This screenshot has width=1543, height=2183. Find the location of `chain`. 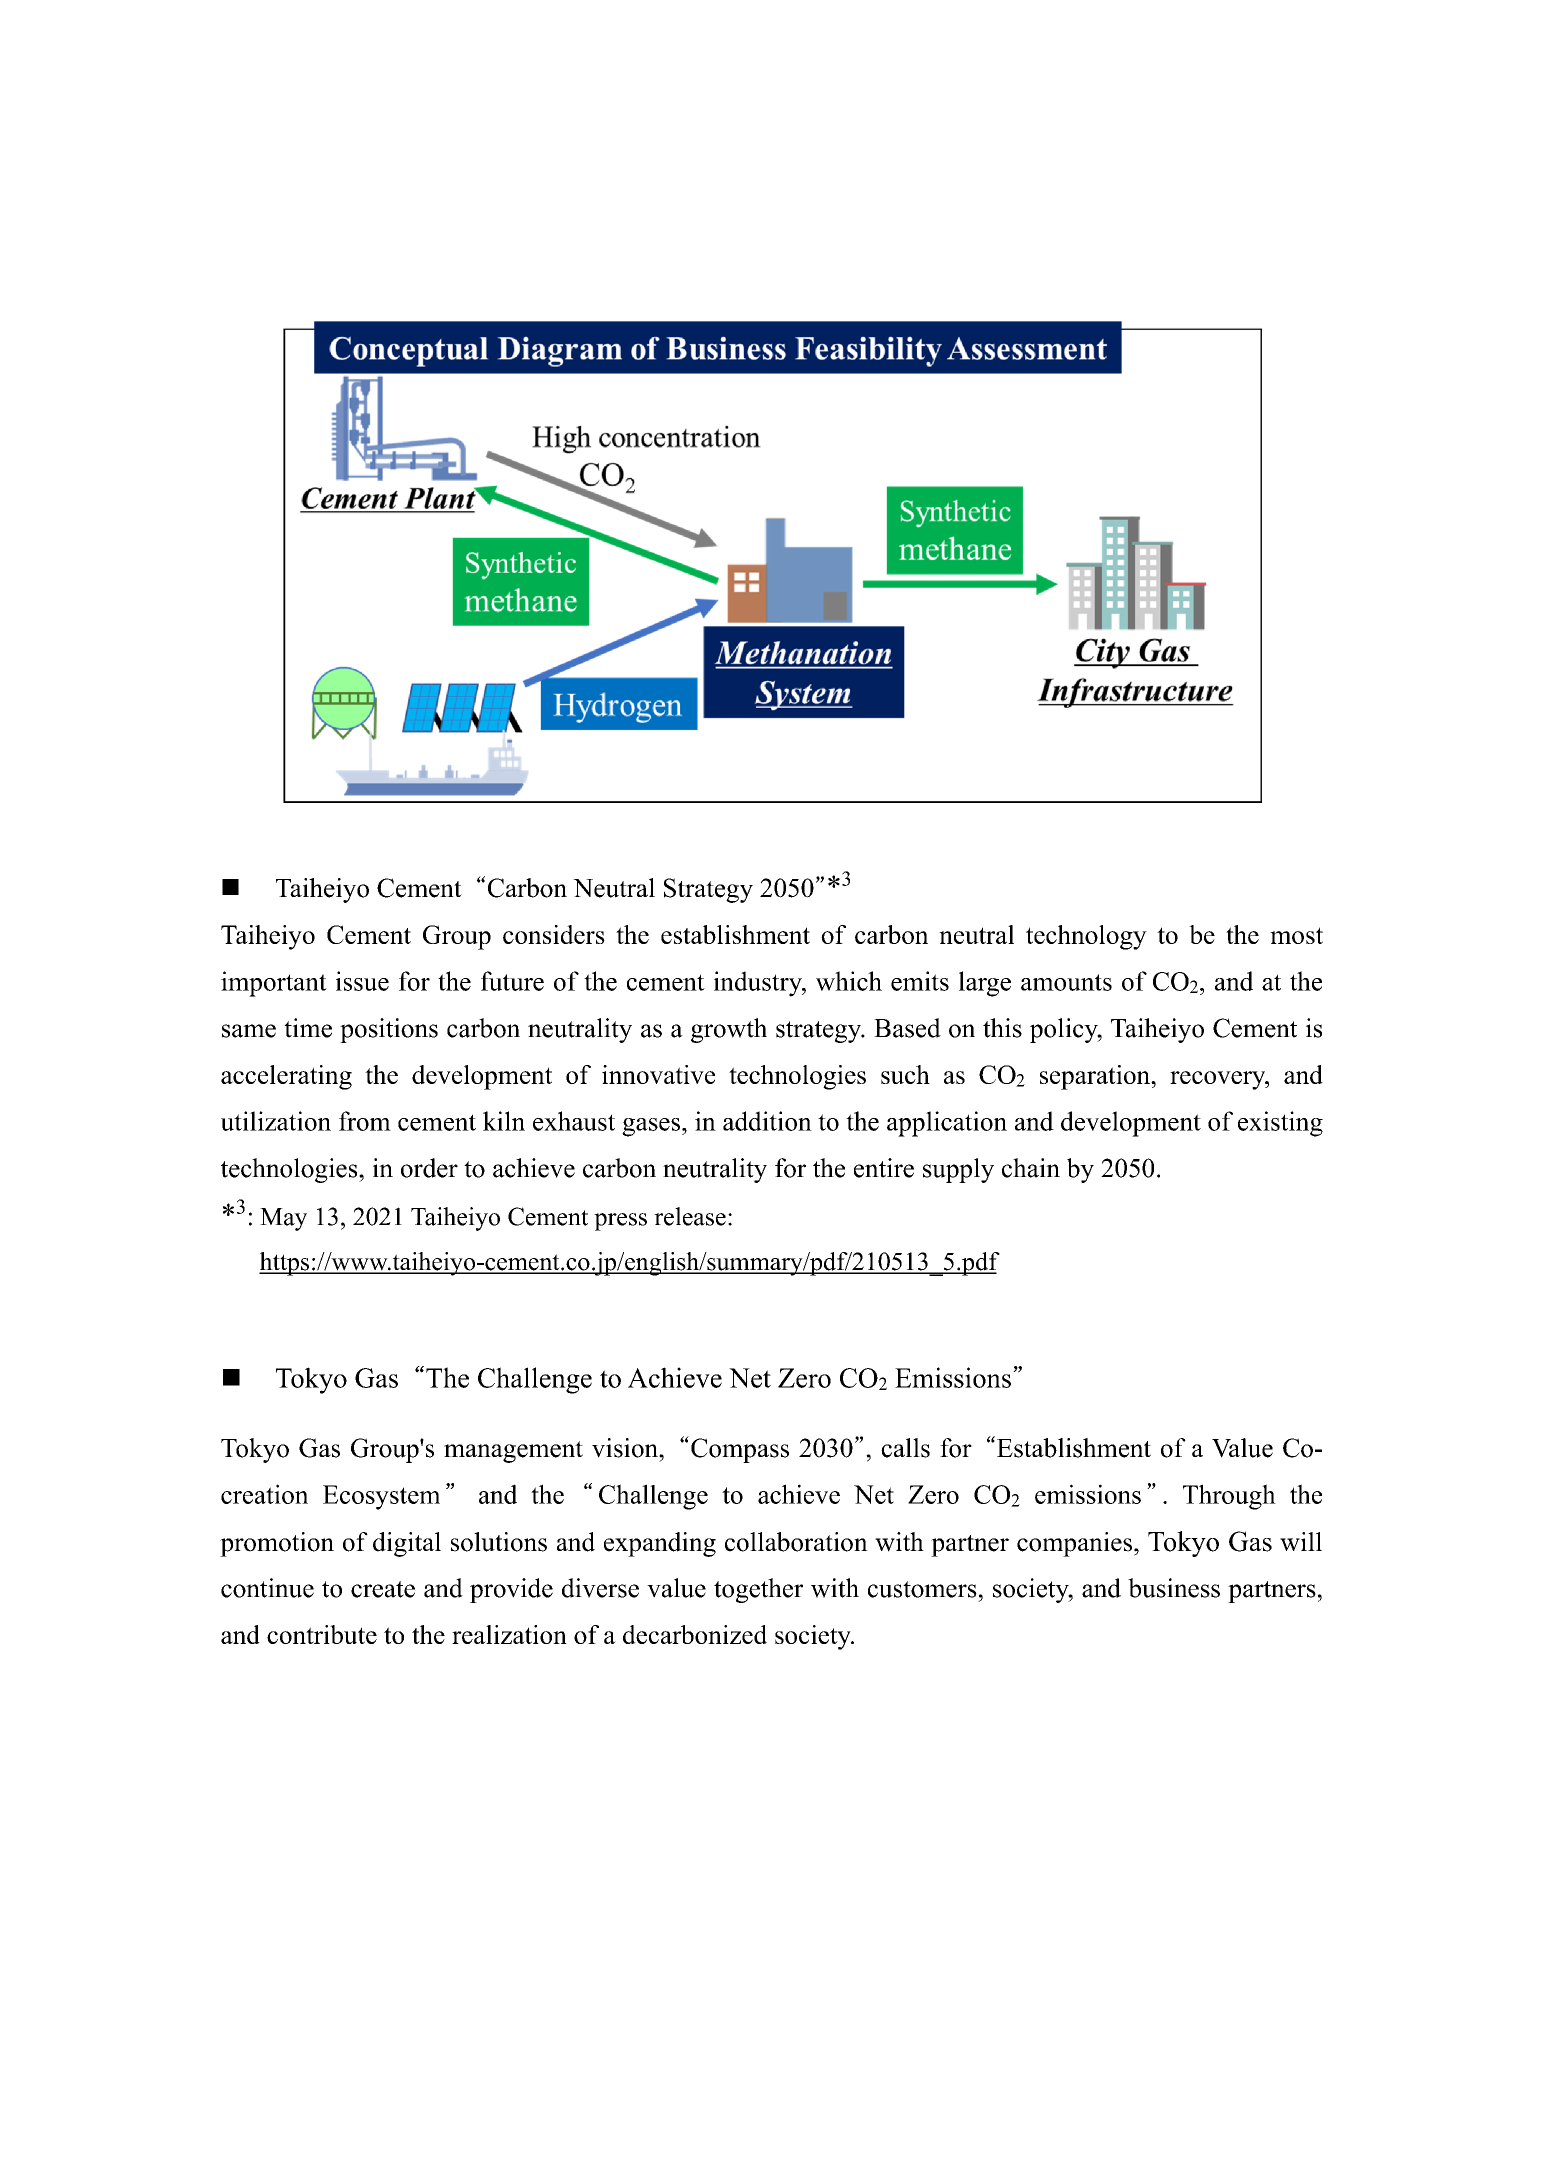

chain is located at coordinates (1031, 1168).
